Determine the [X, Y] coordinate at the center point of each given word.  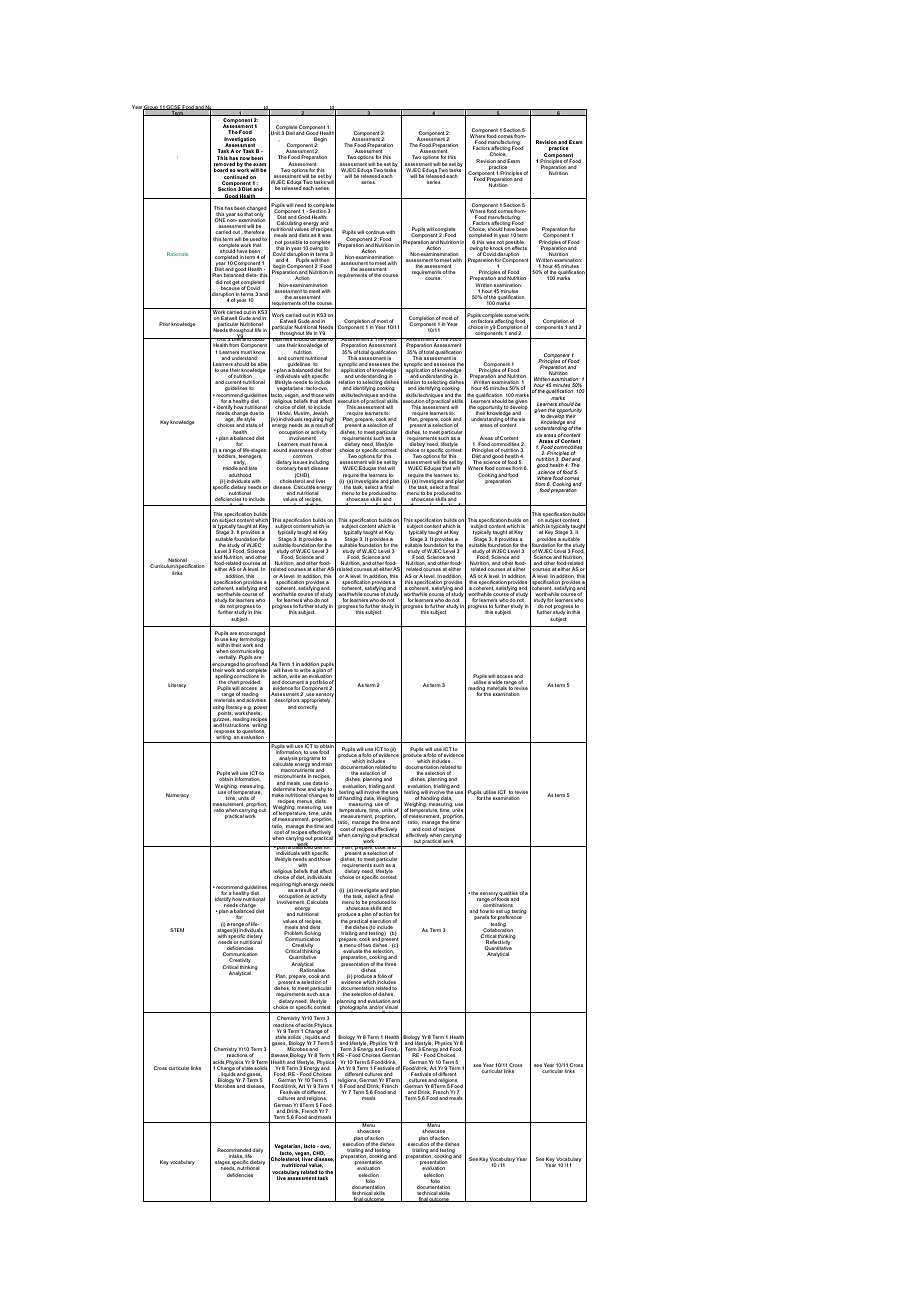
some [510, 315]
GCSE [173, 107]
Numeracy [177, 795]
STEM [177, 930]
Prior [164, 324]
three [391, 964]
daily [257, 1150]
